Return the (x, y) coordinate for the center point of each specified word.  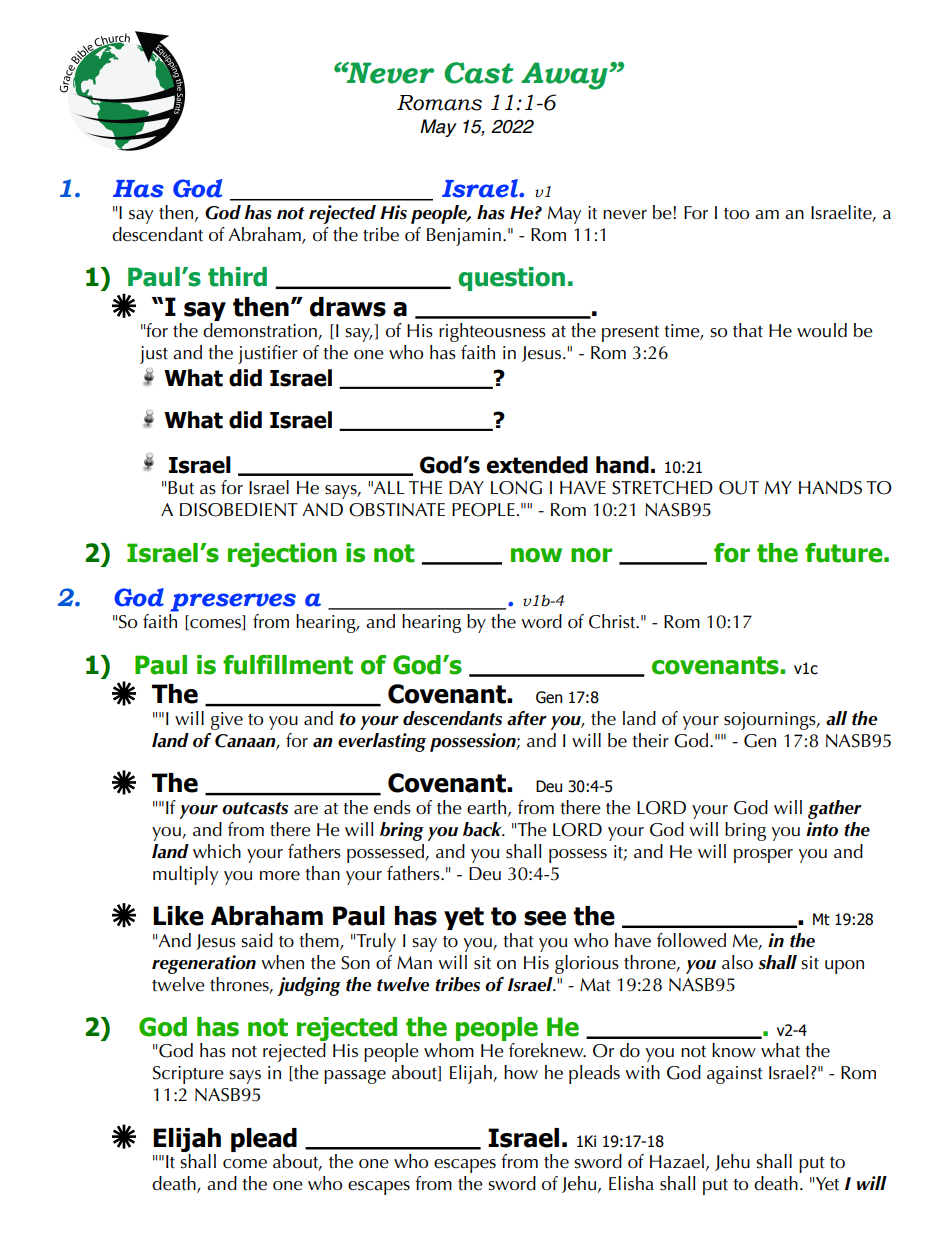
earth (488, 808)
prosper (763, 856)
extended (537, 465)
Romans (439, 103)
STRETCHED (662, 488)
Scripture (188, 1075)
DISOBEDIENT (239, 510)
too (736, 214)
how (521, 1072)
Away (565, 76)
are (306, 810)
